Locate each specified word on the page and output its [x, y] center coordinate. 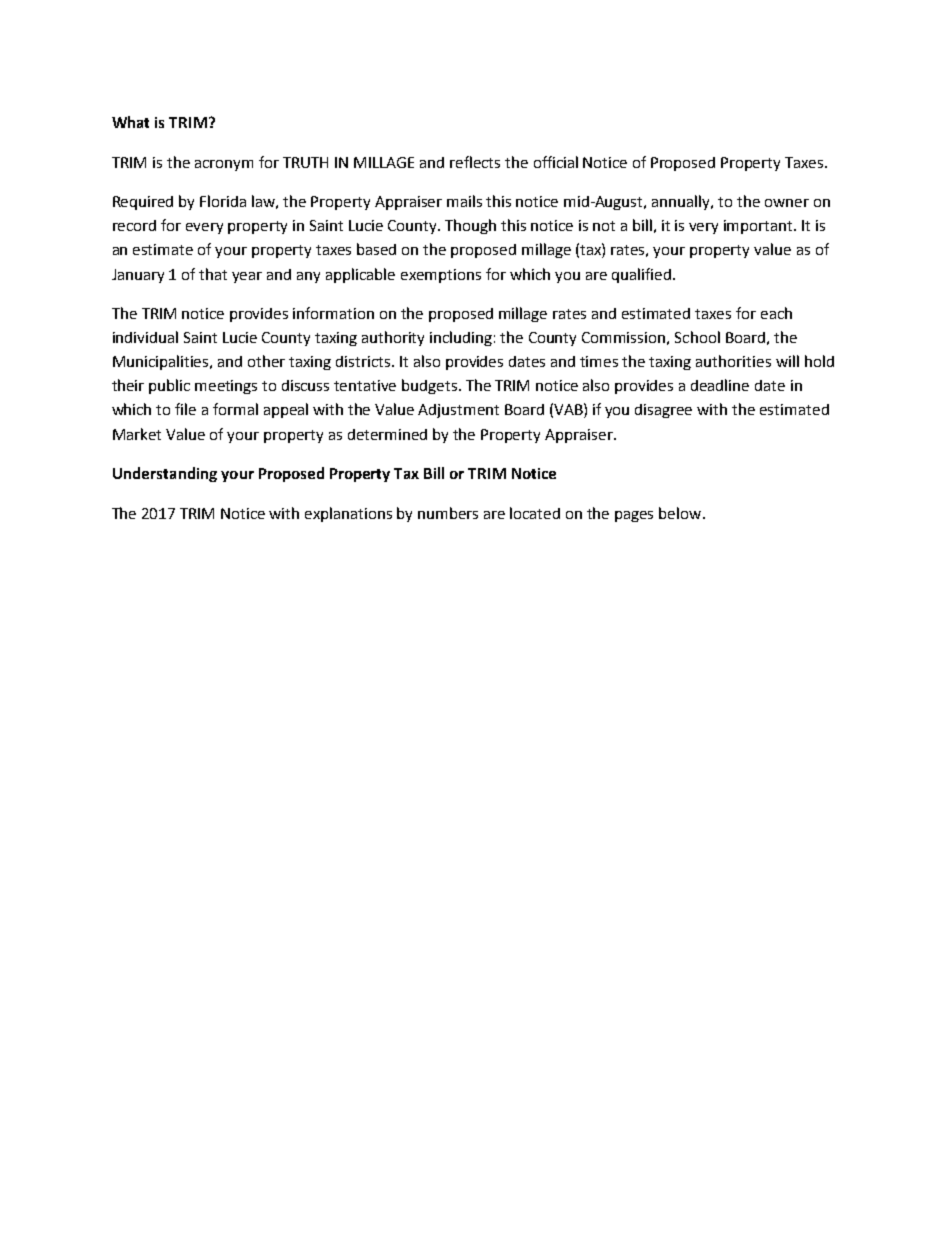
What [130, 122]
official [556, 162]
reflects [475, 162]
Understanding [165, 474]
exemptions [441, 276]
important [760, 227]
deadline [720, 385]
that [213, 274]
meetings [226, 387]
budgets [429, 386]
